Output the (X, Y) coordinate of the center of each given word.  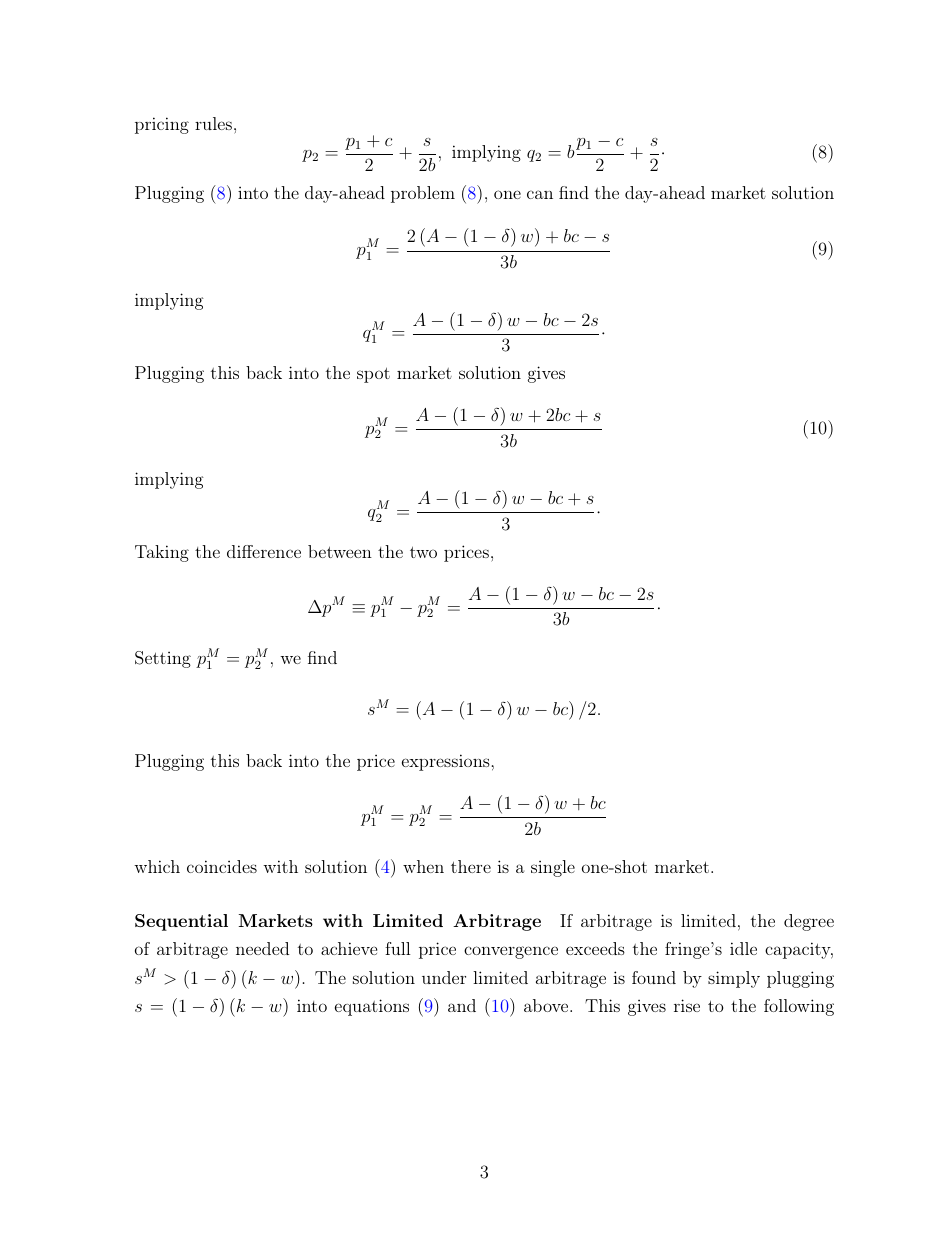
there (471, 866)
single (553, 868)
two (423, 552)
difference (264, 551)
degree (809, 922)
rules (213, 123)
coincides (222, 866)
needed (262, 948)
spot (373, 375)
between (340, 551)
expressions (447, 762)
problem (423, 194)
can (540, 194)
